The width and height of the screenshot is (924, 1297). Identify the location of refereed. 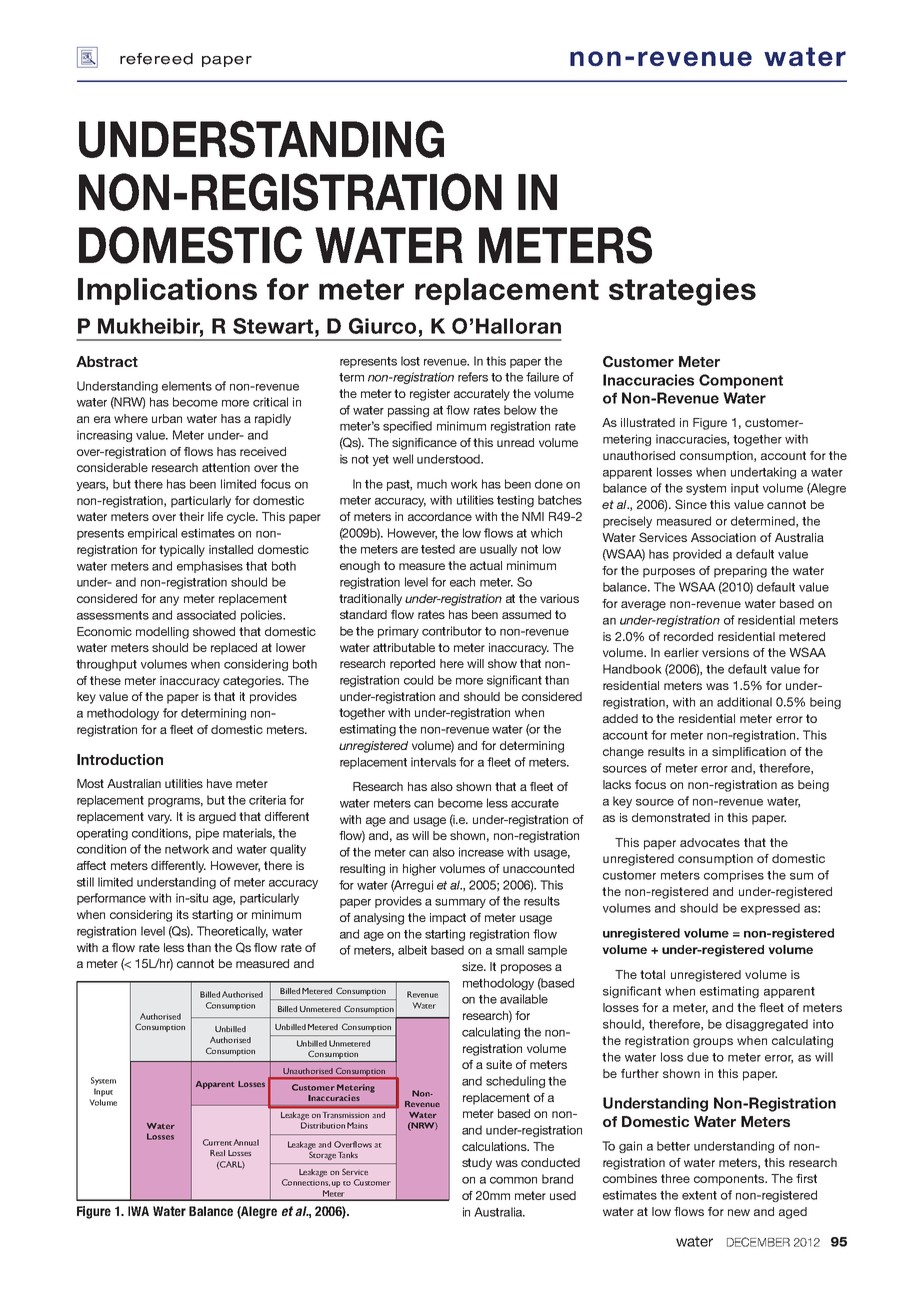
(156, 59).
